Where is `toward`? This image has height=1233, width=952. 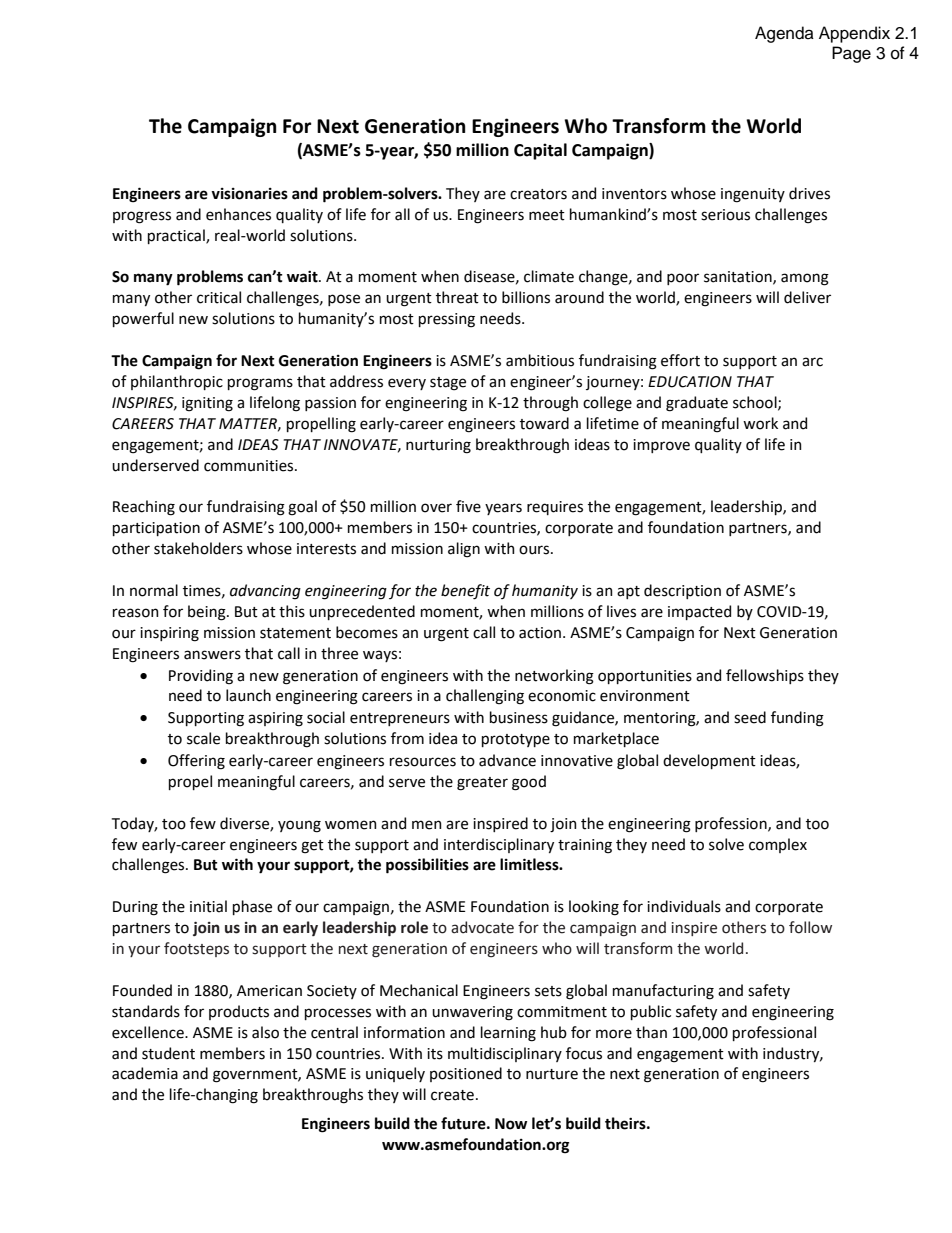 toward is located at coordinates (544, 423).
